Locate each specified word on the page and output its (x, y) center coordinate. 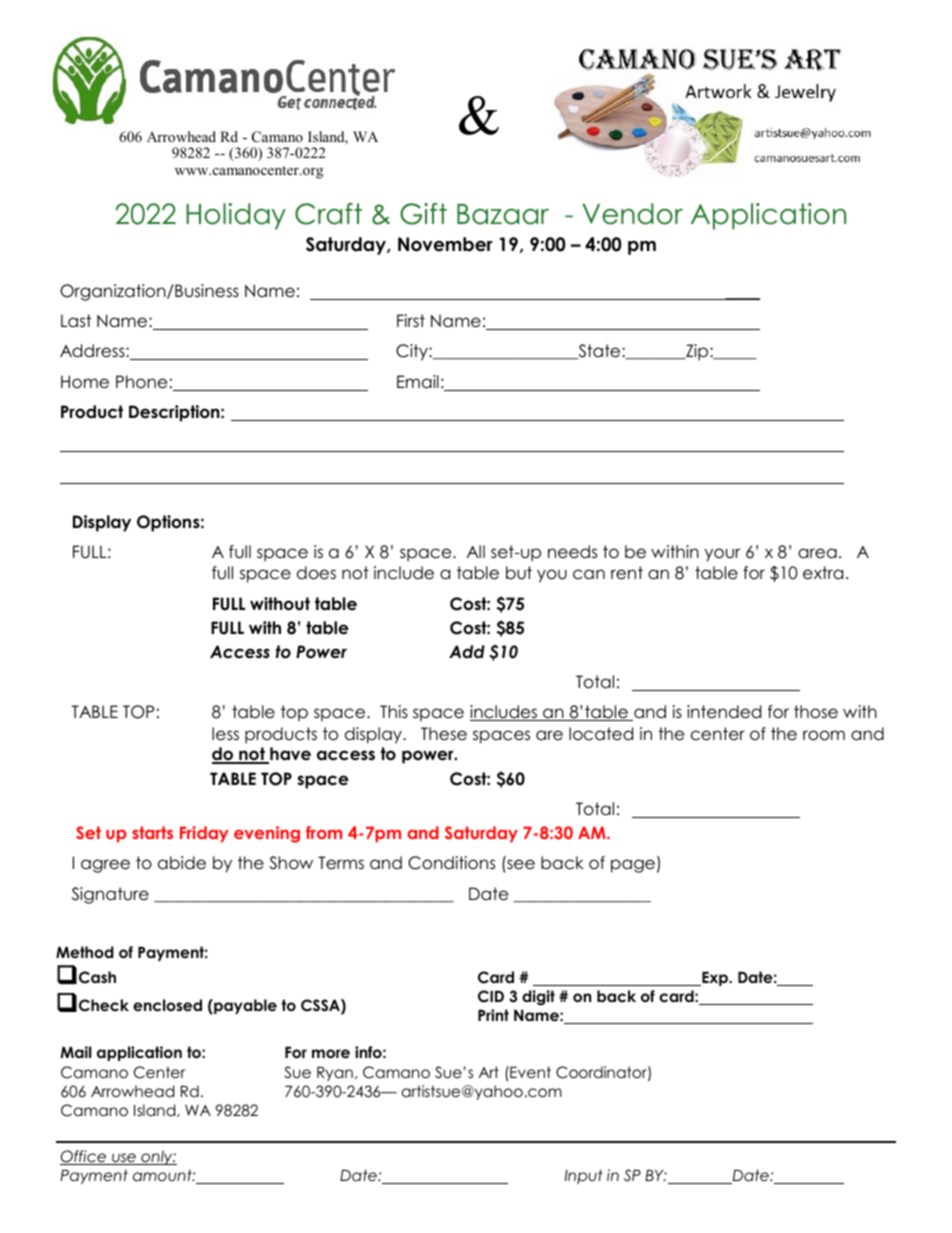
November (445, 244)
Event (529, 1072)
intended (724, 712)
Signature (110, 895)
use (124, 1159)
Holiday (236, 216)
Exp (715, 979)
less (225, 734)
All (476, 551)
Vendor (632, 214)
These (444, 734)
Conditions (451, 863)
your (722, 555)
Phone (141, 382)
